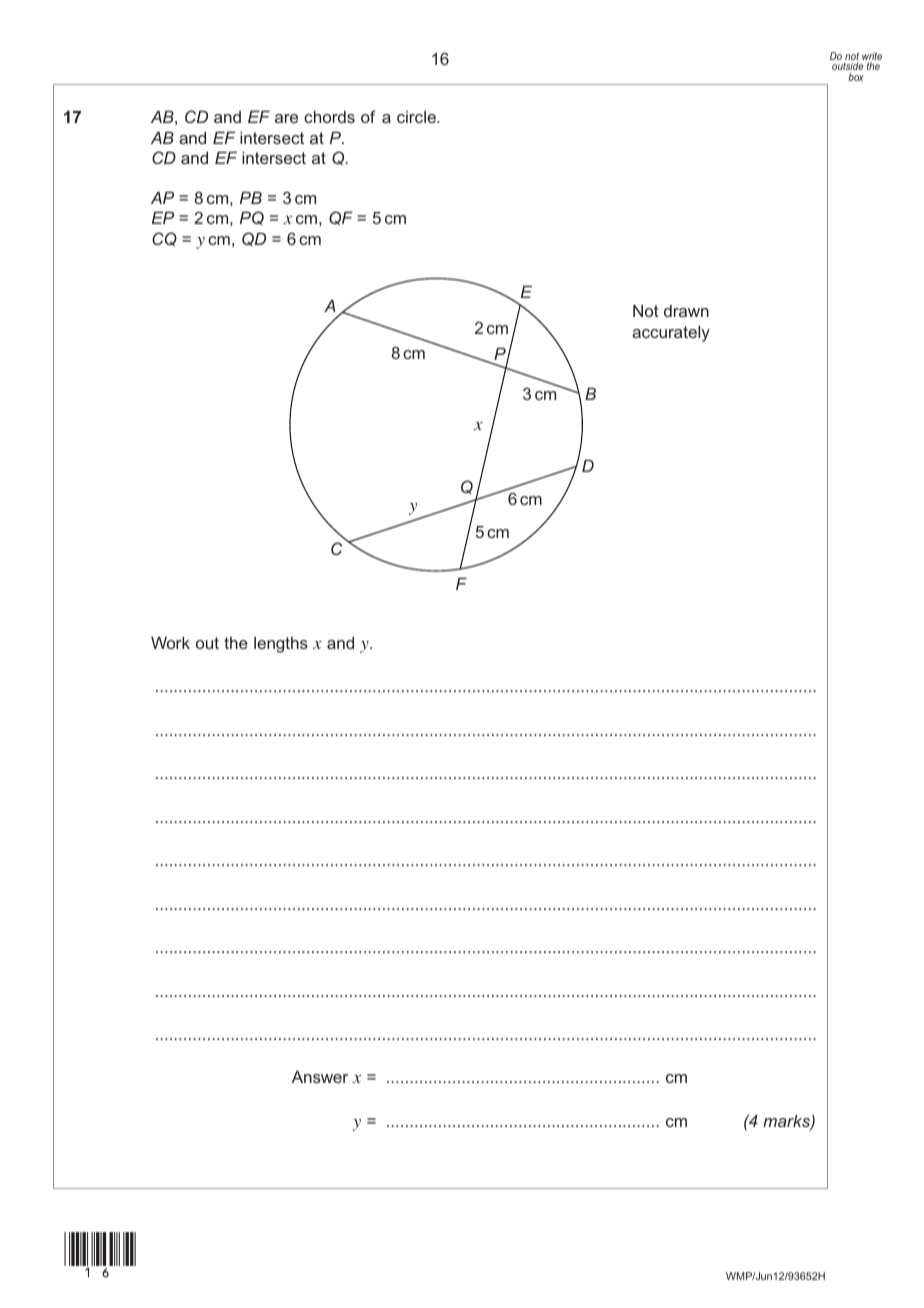 Image resolution: width=924 pixels, height=1308 pixels. I want to click on circle, so click(418, 117).
